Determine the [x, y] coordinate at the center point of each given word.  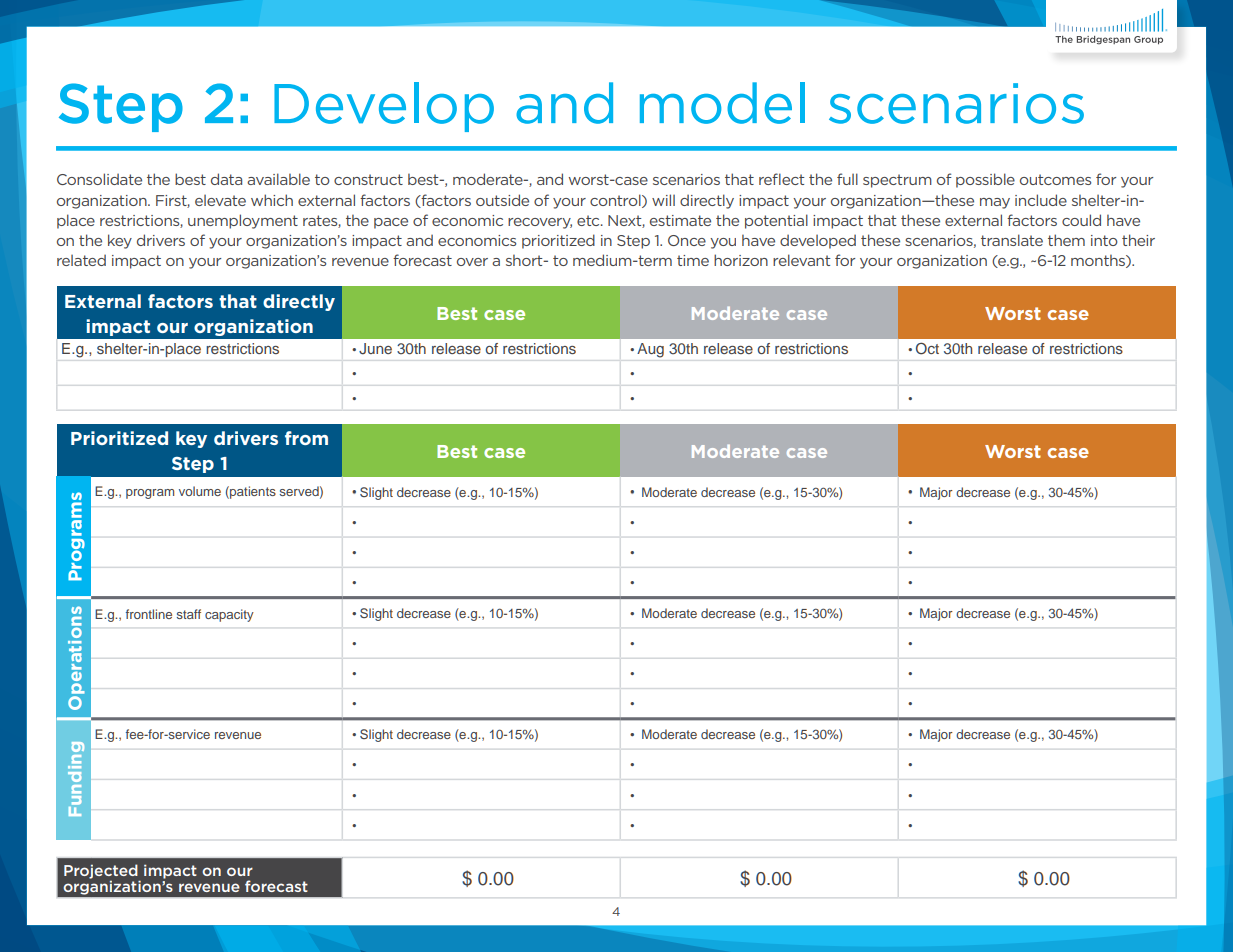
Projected [102, 872]
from [306, 438]
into [1104, 240]
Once [687, 240]
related [81, 260]
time [693, 260]
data [226, 179]
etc [589, 220]
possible [985, 180]
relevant [802, 260]
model [722, 103]
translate [1012, 240]
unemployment [243, 221]
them [1066, 240]
